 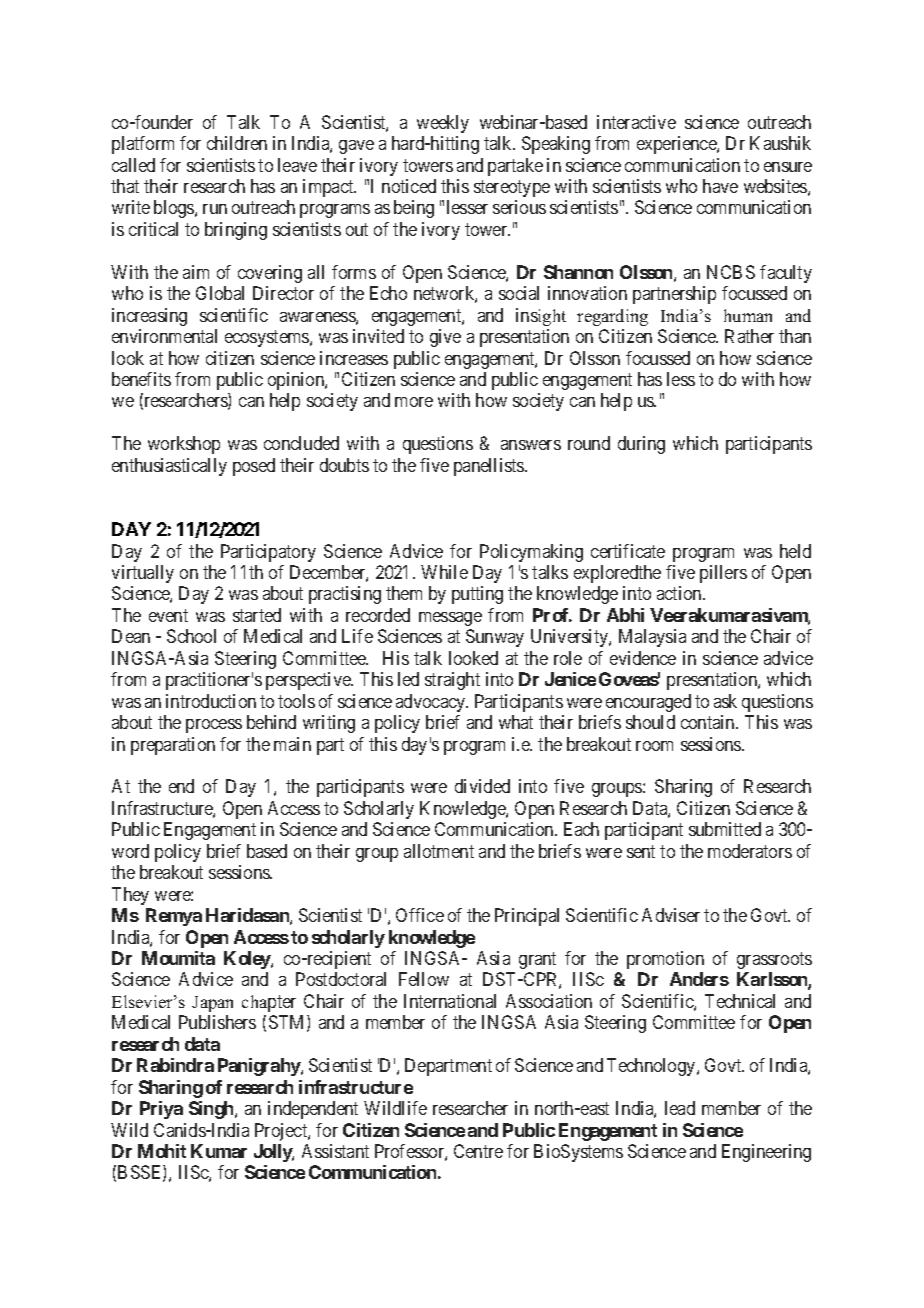 What do you see at coordinates (720, 186) in the screenshot?
I see `have` at bounding box center [720, 186].
